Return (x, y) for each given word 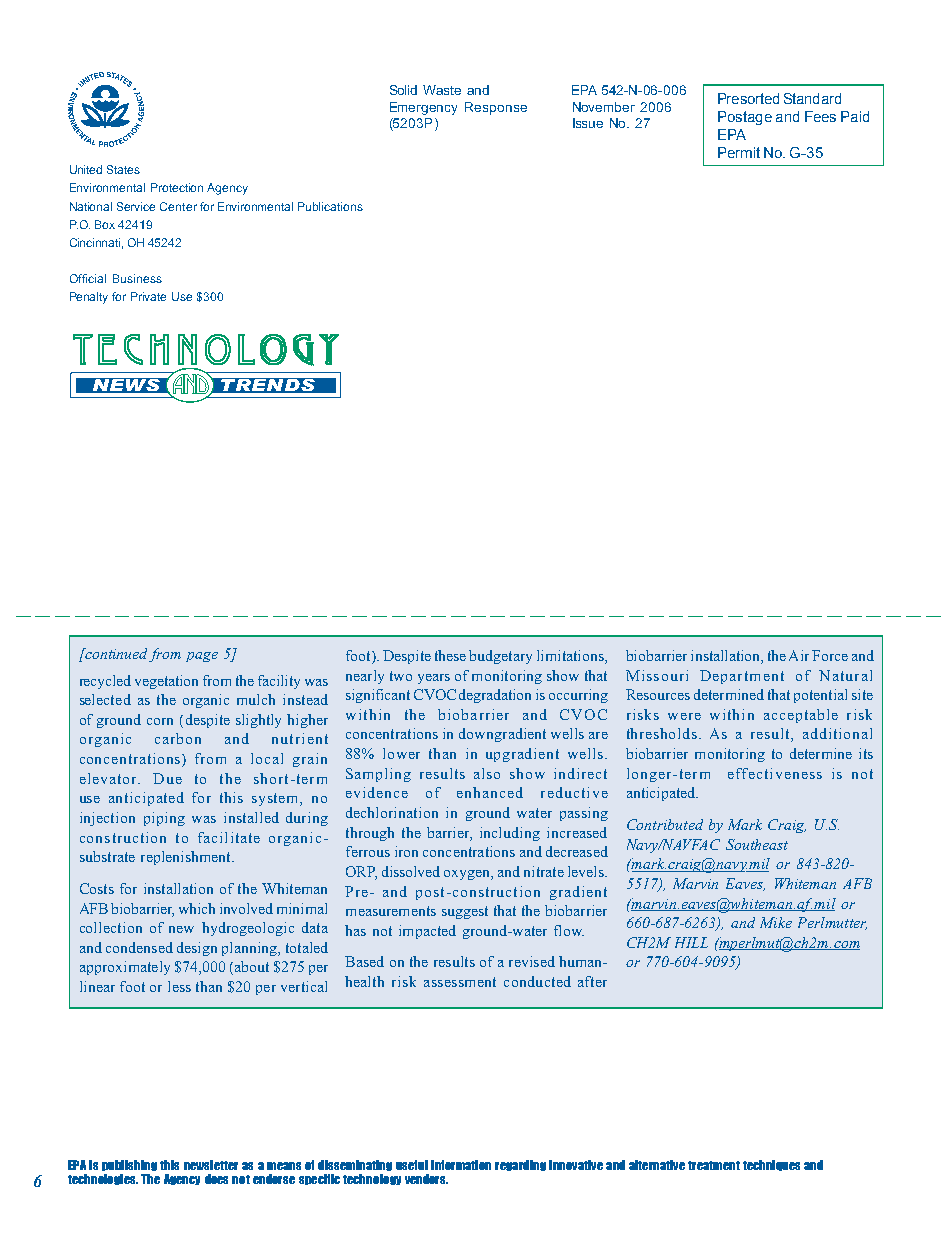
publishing (129, 1165)
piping (164, 819)
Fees (820, 116)
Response (496, 108)
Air (799, 655)
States (123, 169)
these (450, 655)
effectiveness (775, 773)
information (461, 1165)
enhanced (490, 792)
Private (148, 296)
